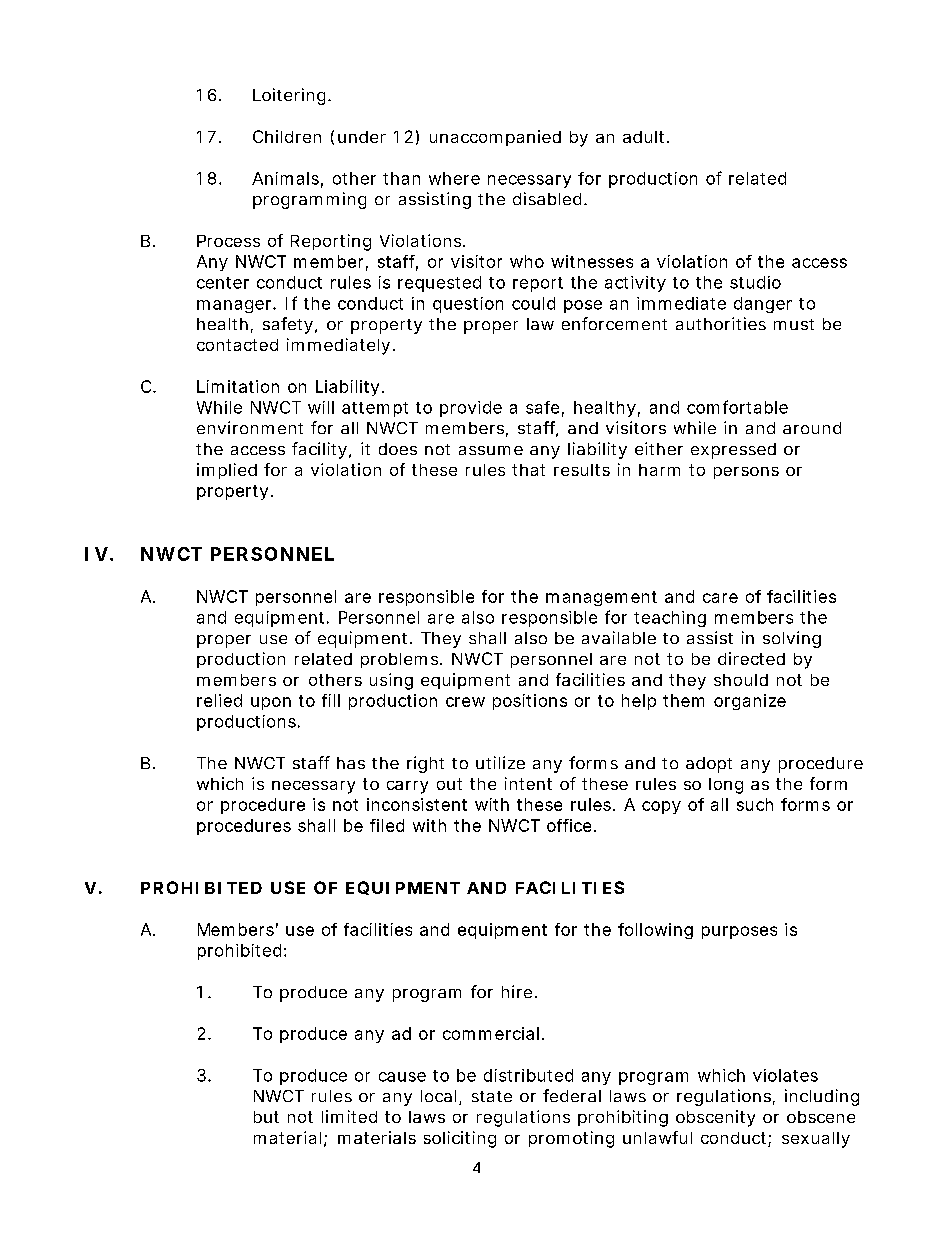 This screenshot has width=952, height=1233. I want to click on unaccompanied, so click(495, 138).
